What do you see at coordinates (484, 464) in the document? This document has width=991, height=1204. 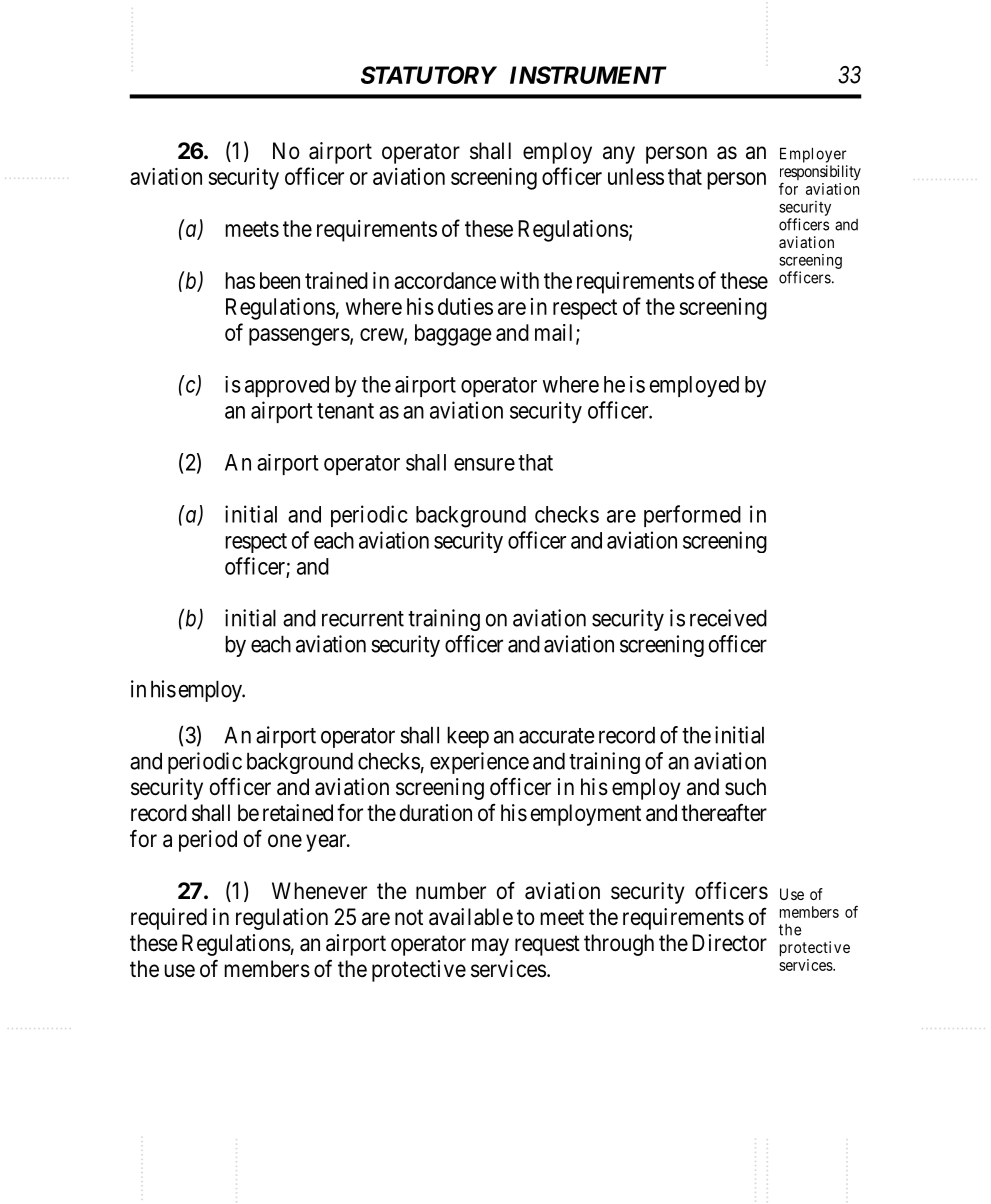 I see `ensure` at bounding box center [484, 464].
